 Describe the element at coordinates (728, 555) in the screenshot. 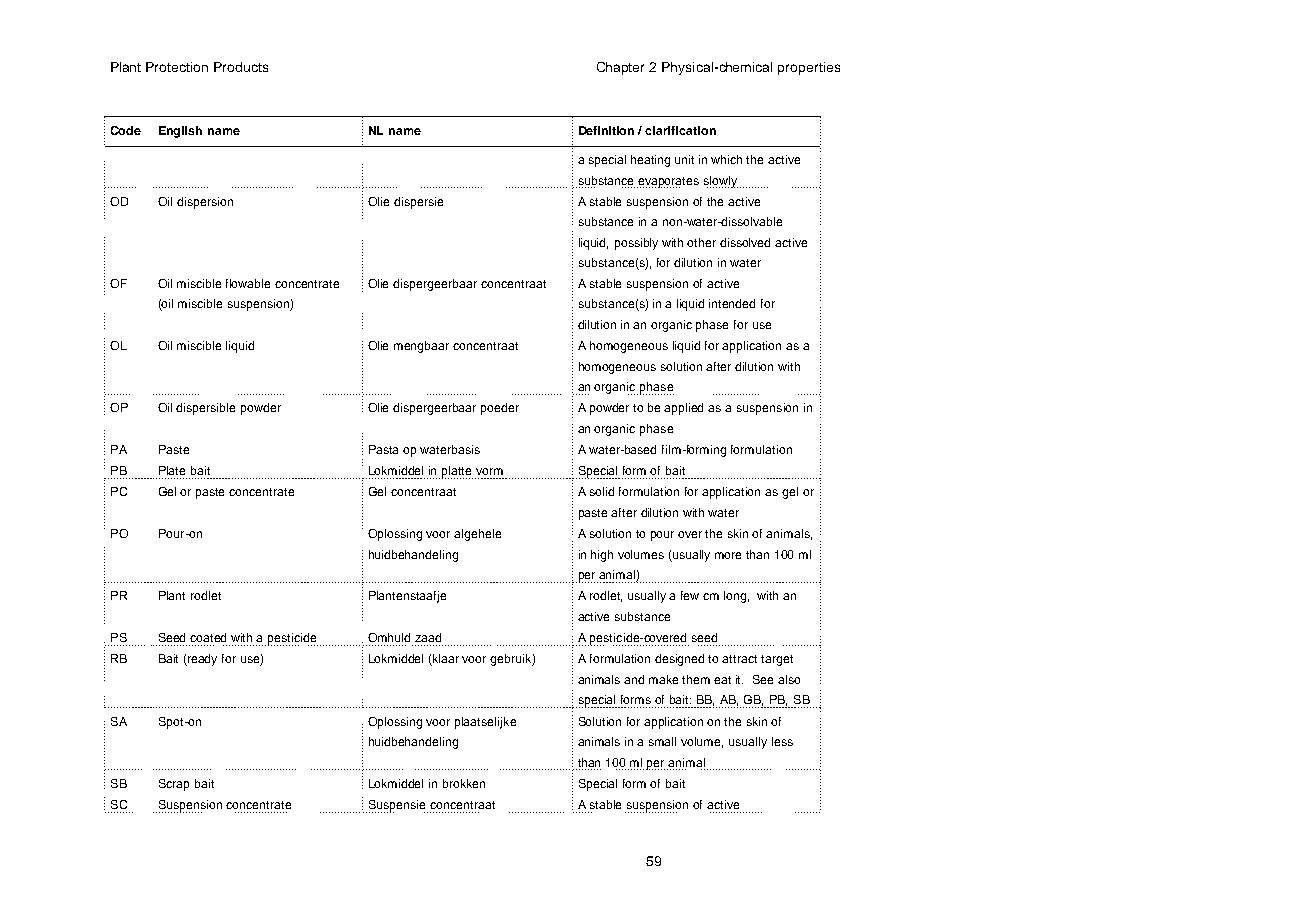

I see `more` at that location.
